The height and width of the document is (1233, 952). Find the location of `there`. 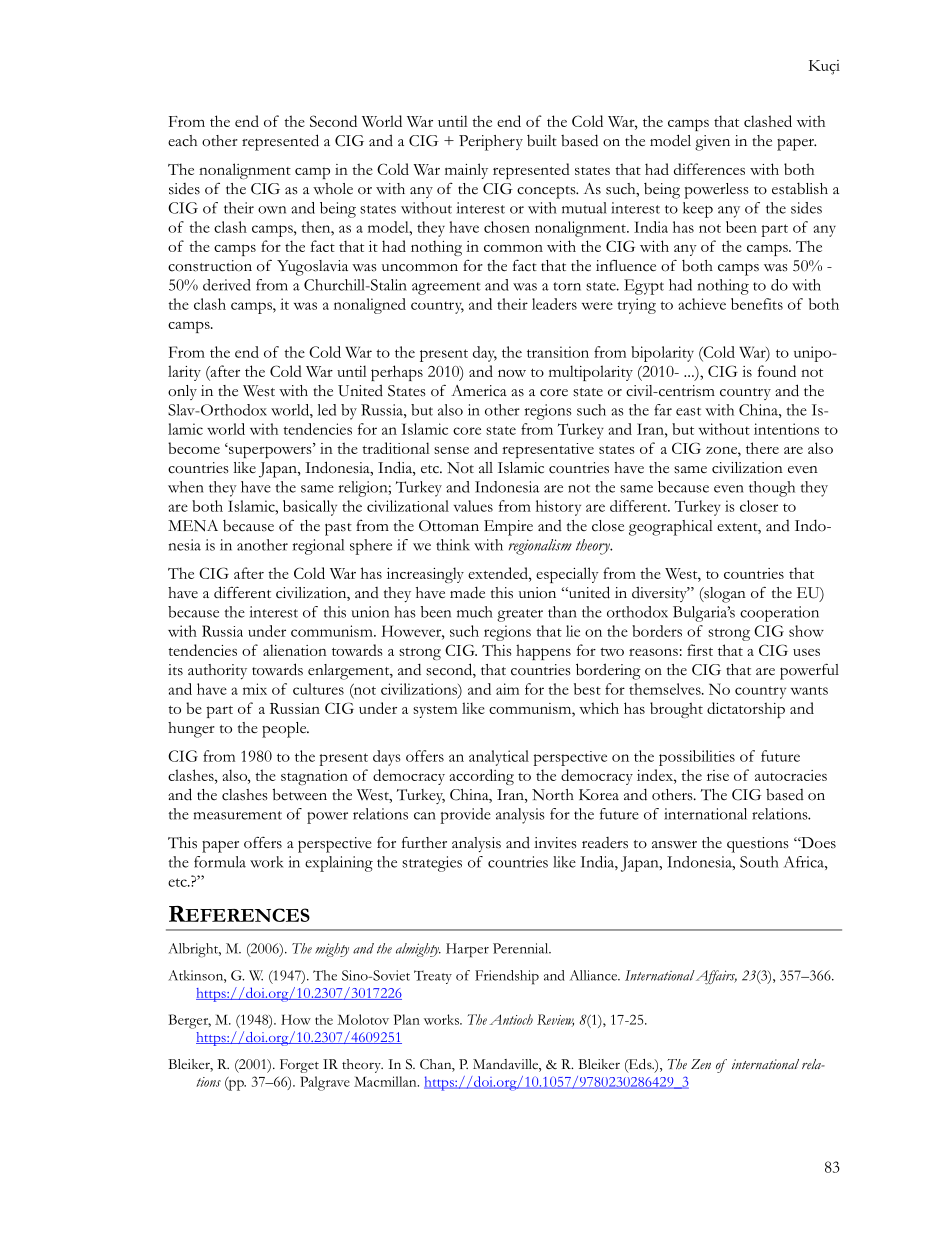

there is located at coordinates (762, 448).
